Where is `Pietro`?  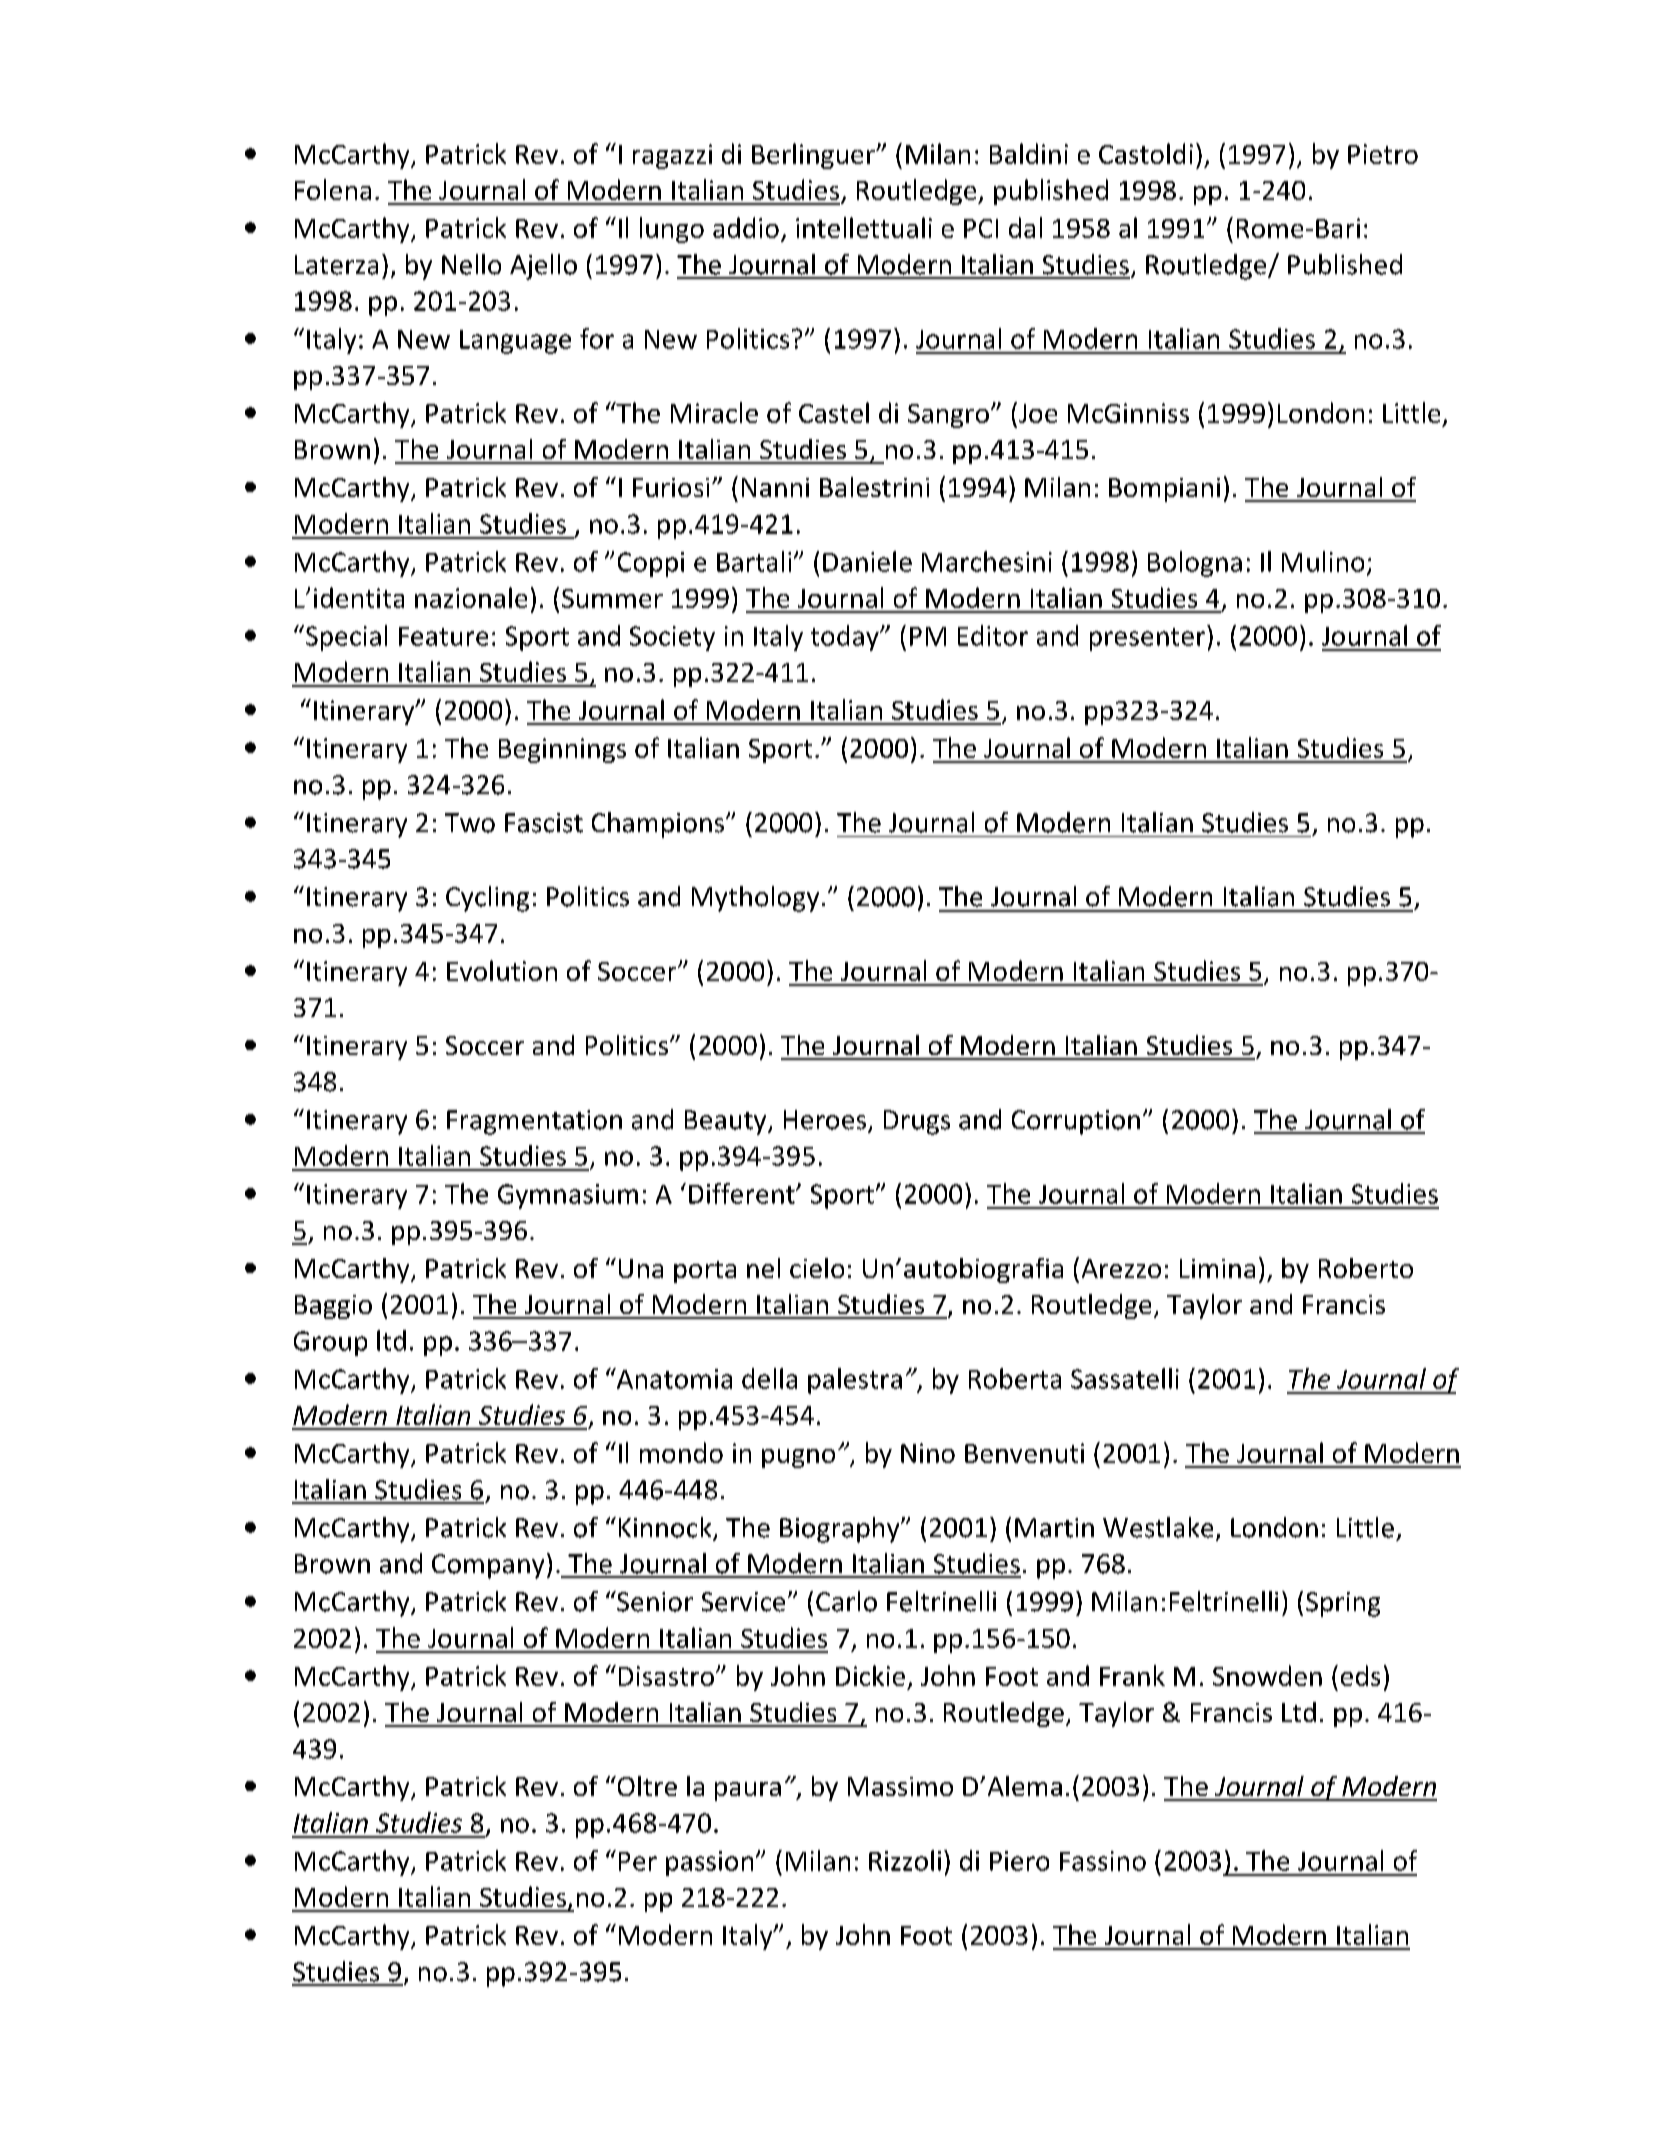
Pietro is located at coordinates (1383, 154).
